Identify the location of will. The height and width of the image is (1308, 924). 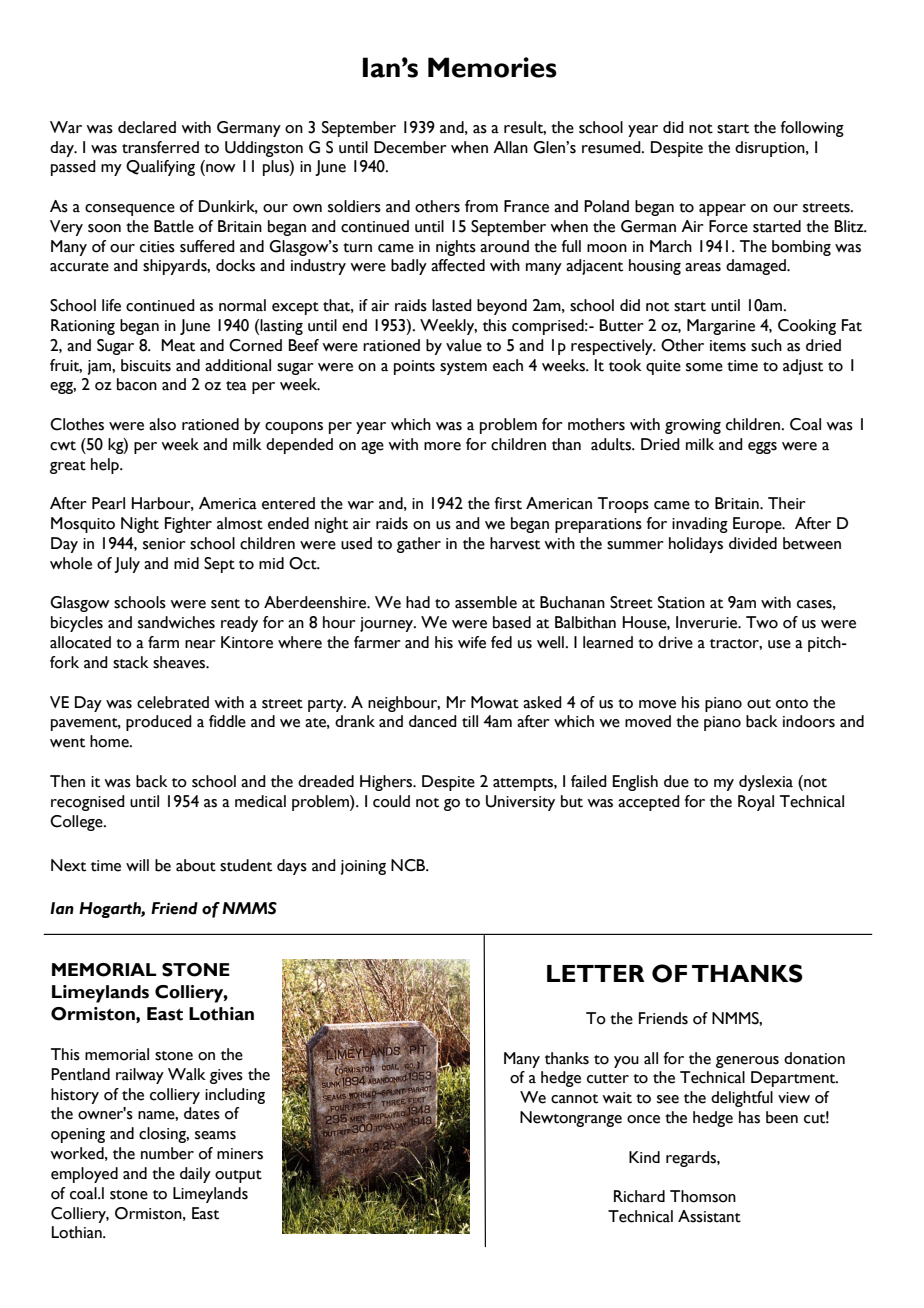
(137, 865).
